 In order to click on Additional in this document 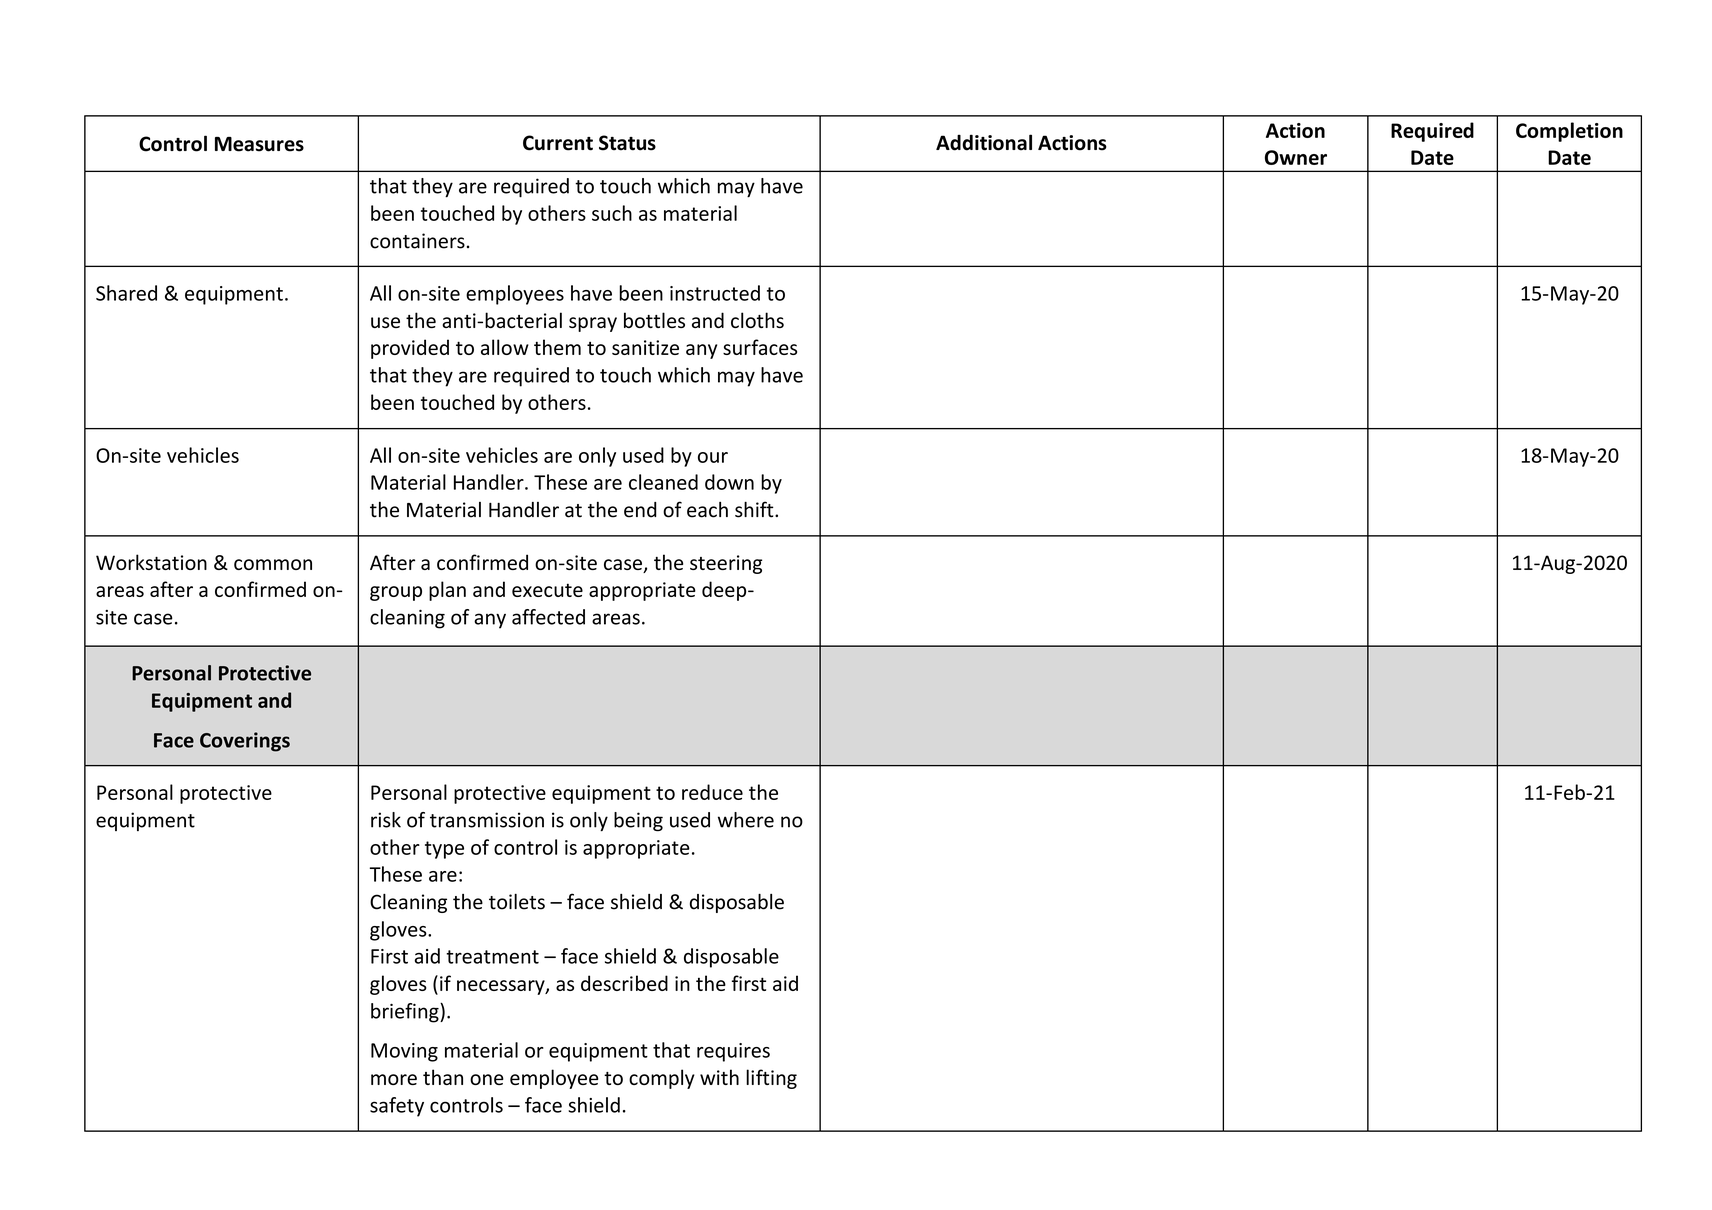, I will do `click(984, 142)`.
